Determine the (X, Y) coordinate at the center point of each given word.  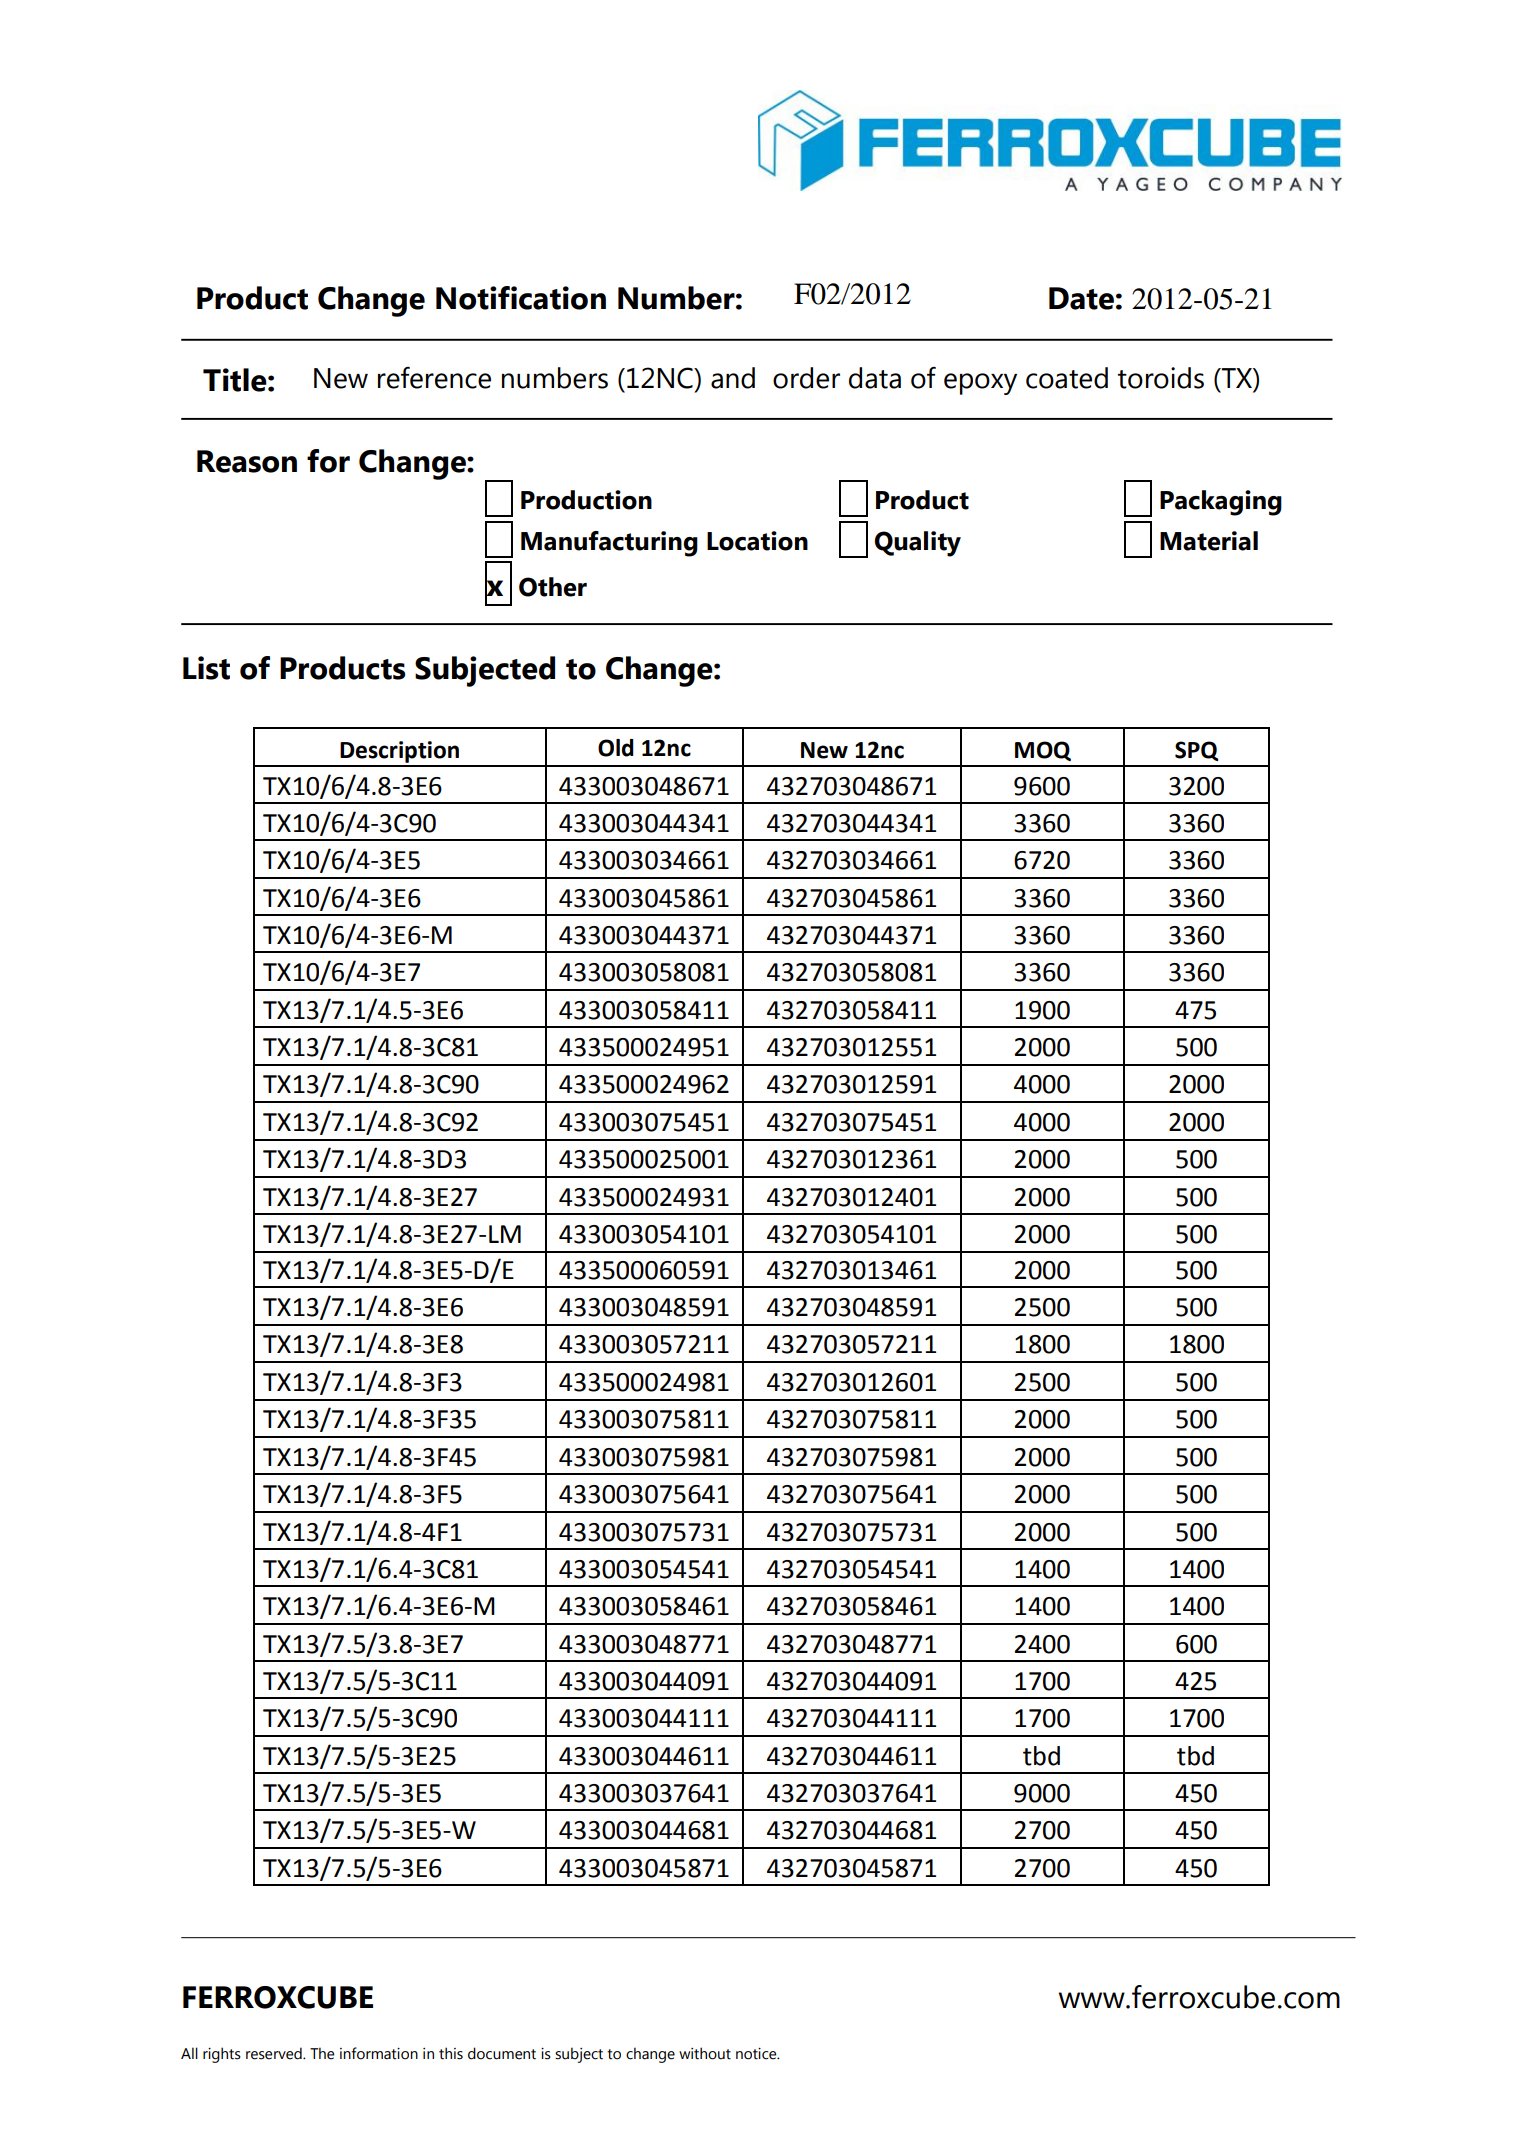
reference (434, 378)
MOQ (1043, 751)
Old (616, 748)
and (733, 378)
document (502, 2053)
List (206, 668)
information (379, 2053)
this (451, 2053)
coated (1067, 378)
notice (757, 2054)
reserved (275, 2053)
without (705, 2053)
